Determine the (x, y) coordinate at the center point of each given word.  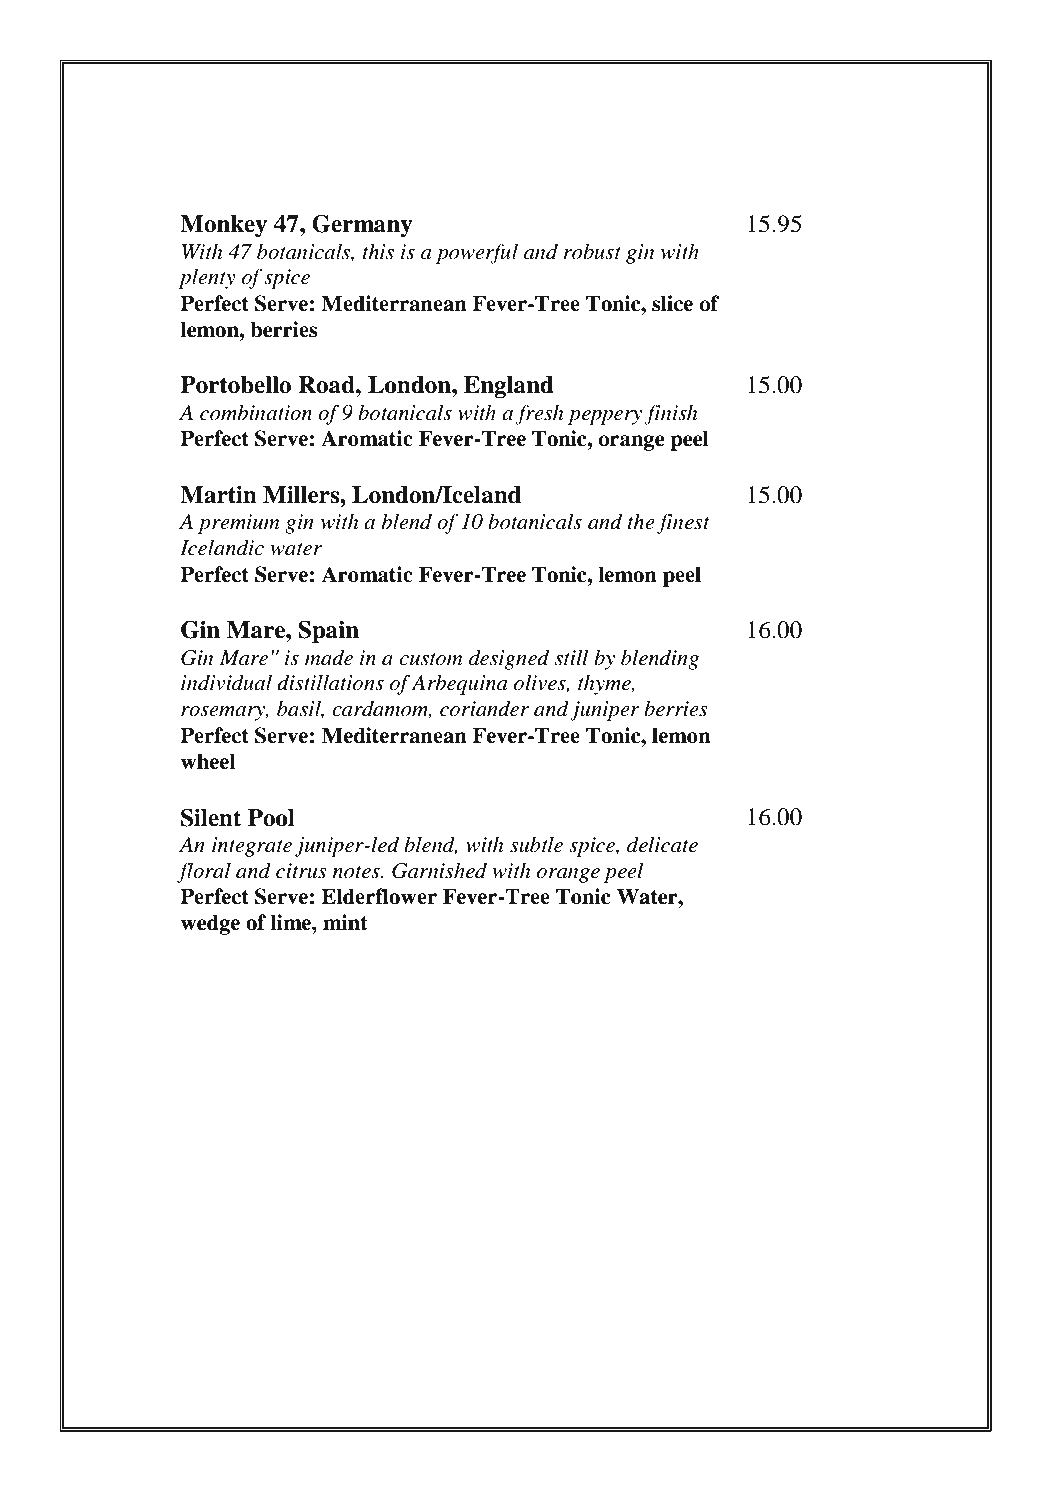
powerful (477, 253)
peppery (605, 417)
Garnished (439, 870)
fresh (539, 414)
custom (431, 659)
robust (592, 251)
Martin (218, 495)
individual (226, 682)
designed (509, 659)
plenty (207, 278)
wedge (210, 924)
